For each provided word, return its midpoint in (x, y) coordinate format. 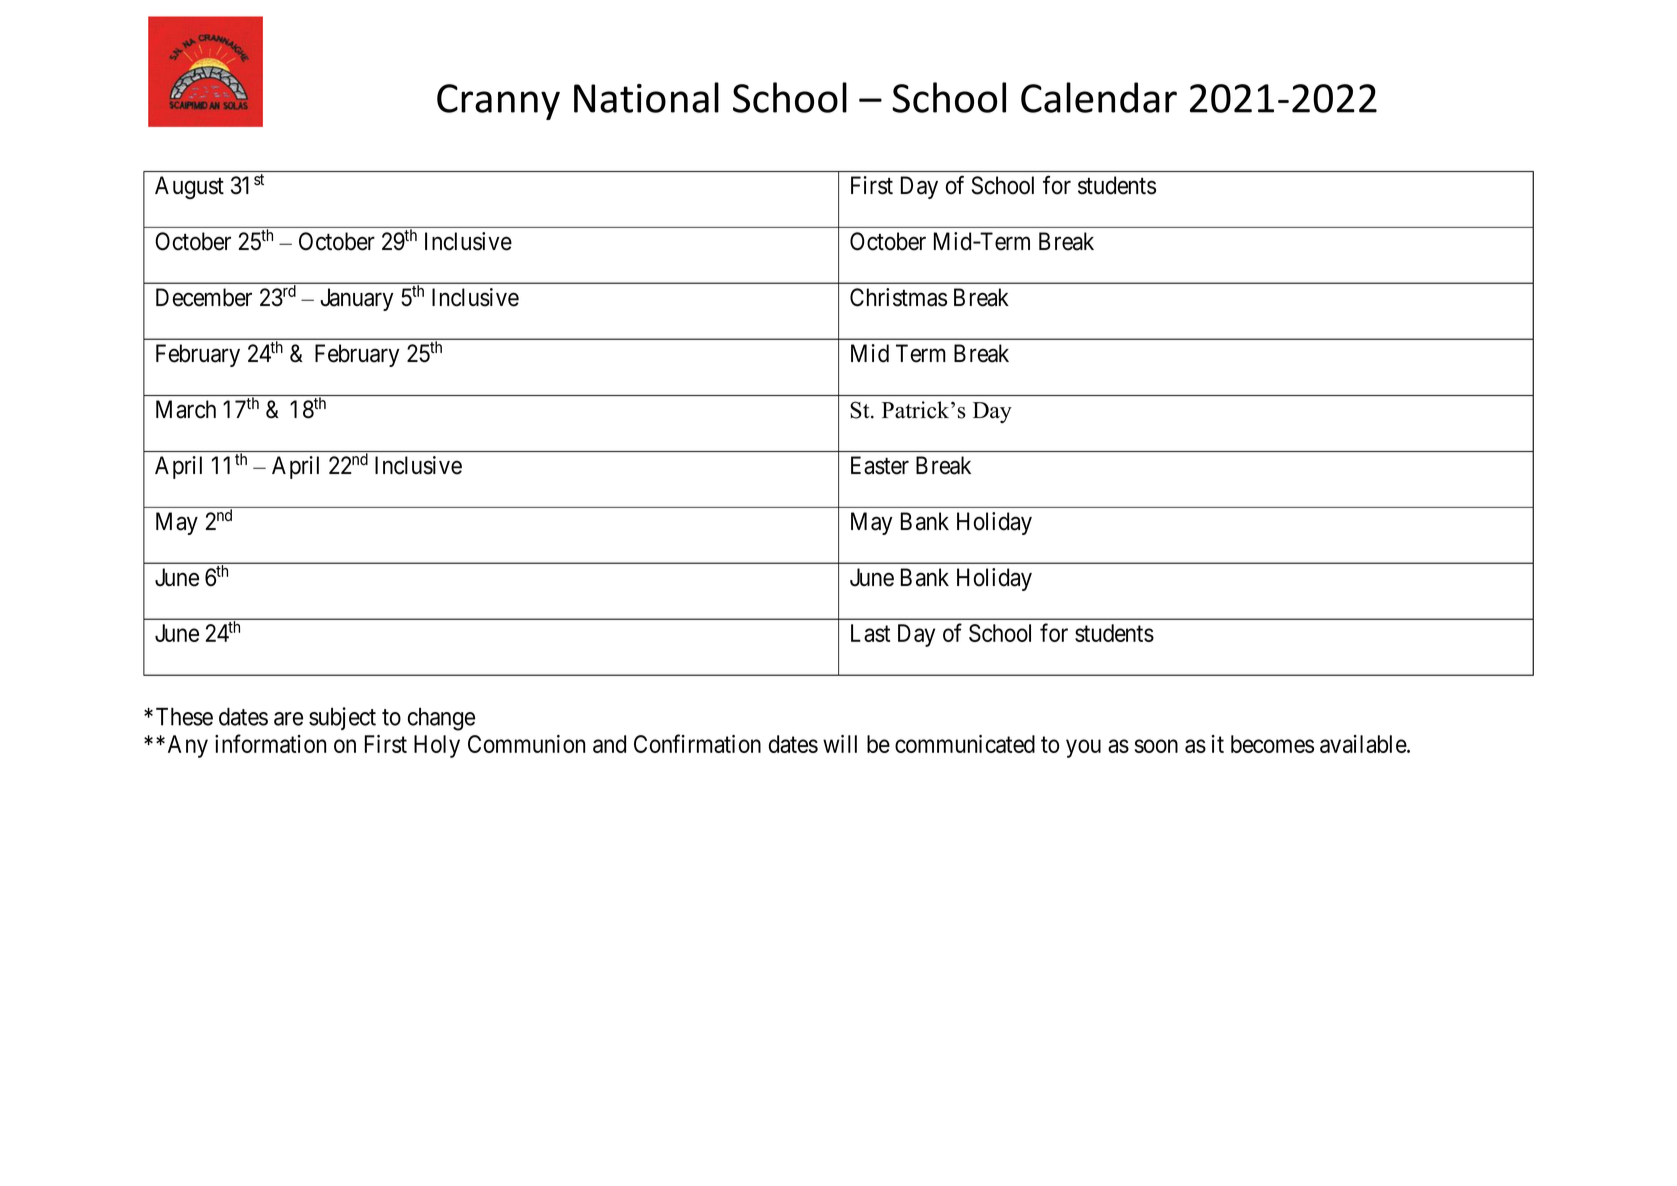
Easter (880, 465)
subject (342, 718)
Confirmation (697, 743)
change (441, 719)
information (270, 743)
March (186, 409)
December (204, 297)
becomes (1272, 744)
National (646, 97)
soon (1156, 746)
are (288, 719)
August (189, 187)
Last (870, 633)
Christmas (898, 297)
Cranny (498, 102)
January (356, 299)
